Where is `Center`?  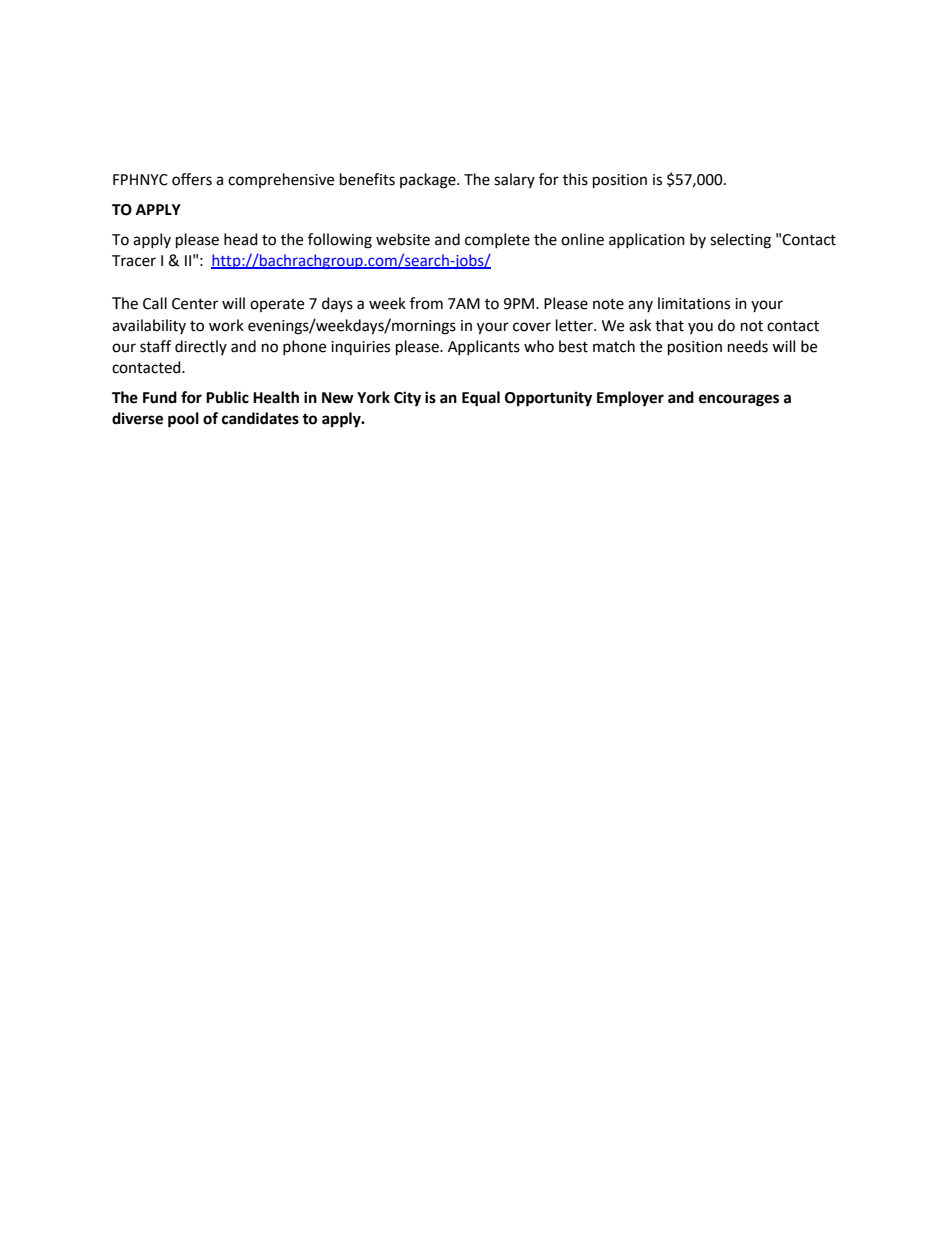 Center is located at coordinates (195, 304).
